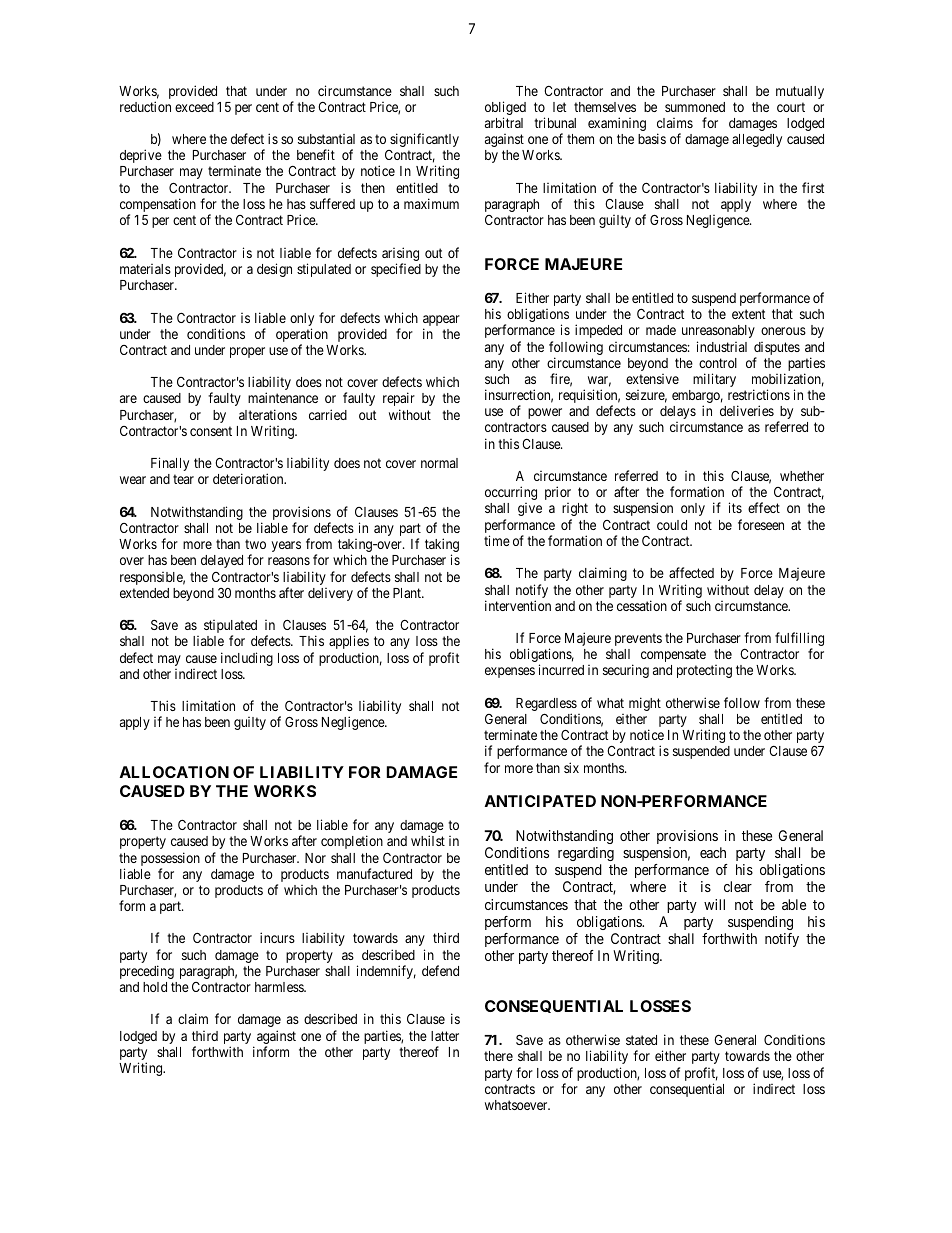 This document has height=1233, width=952. Describe the element at coordinates (170, 464) in the document. I see `Finally` at that location.
